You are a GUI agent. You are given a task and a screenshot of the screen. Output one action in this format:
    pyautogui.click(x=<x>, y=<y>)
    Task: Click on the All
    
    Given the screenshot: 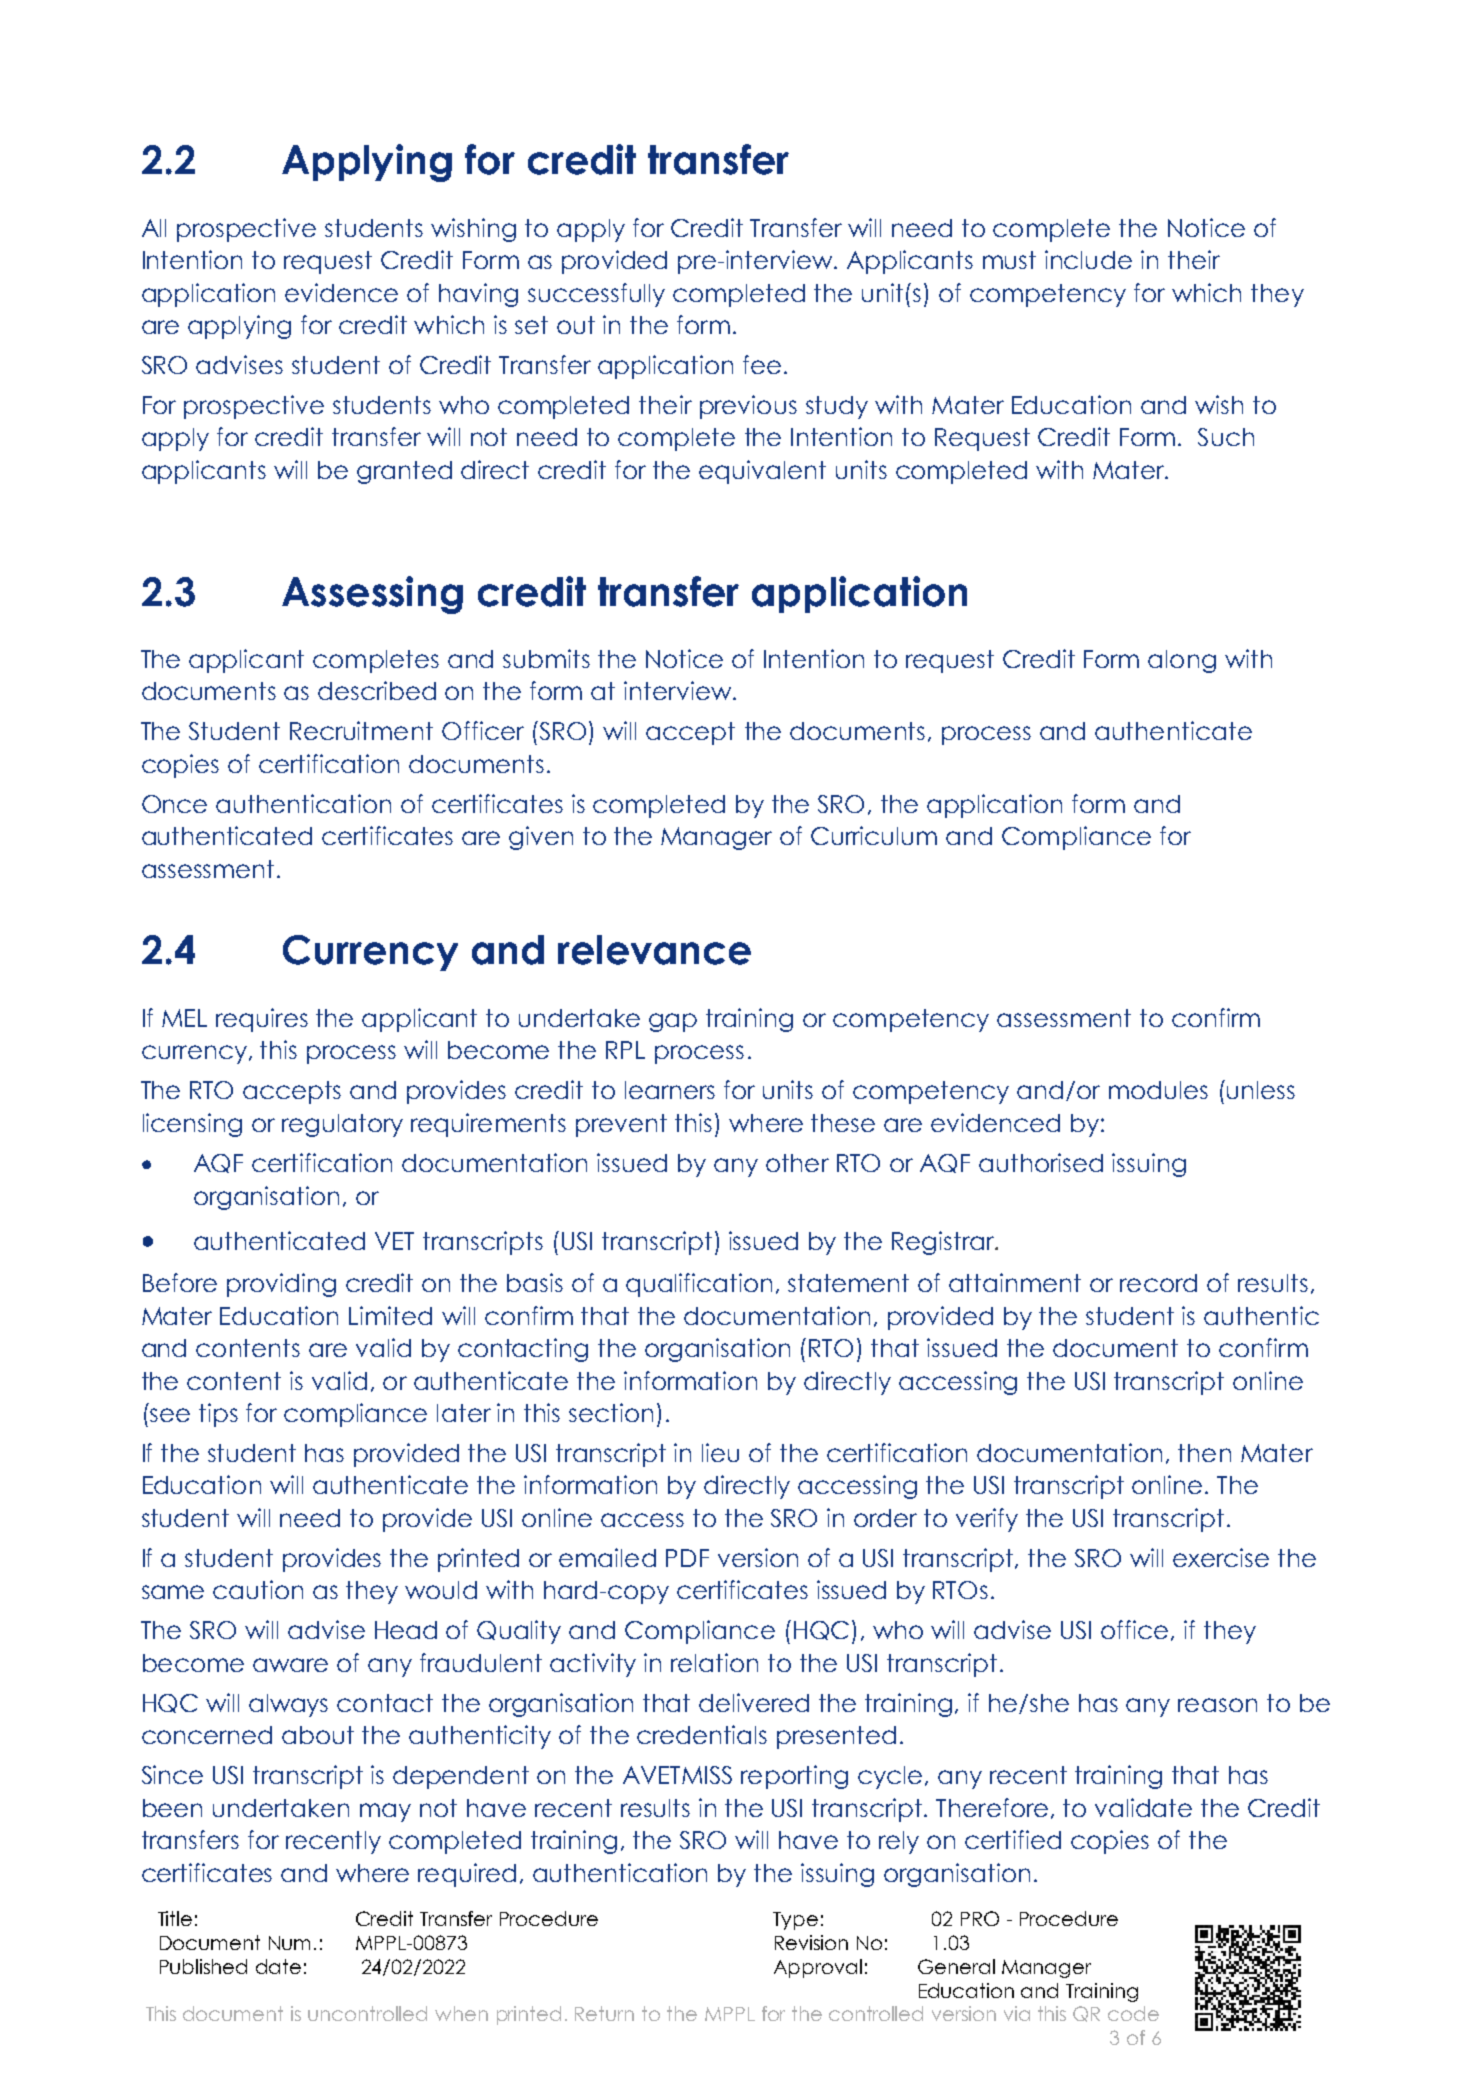 What is the action you would take?
    pyautogui.click(x=154, y=228)
